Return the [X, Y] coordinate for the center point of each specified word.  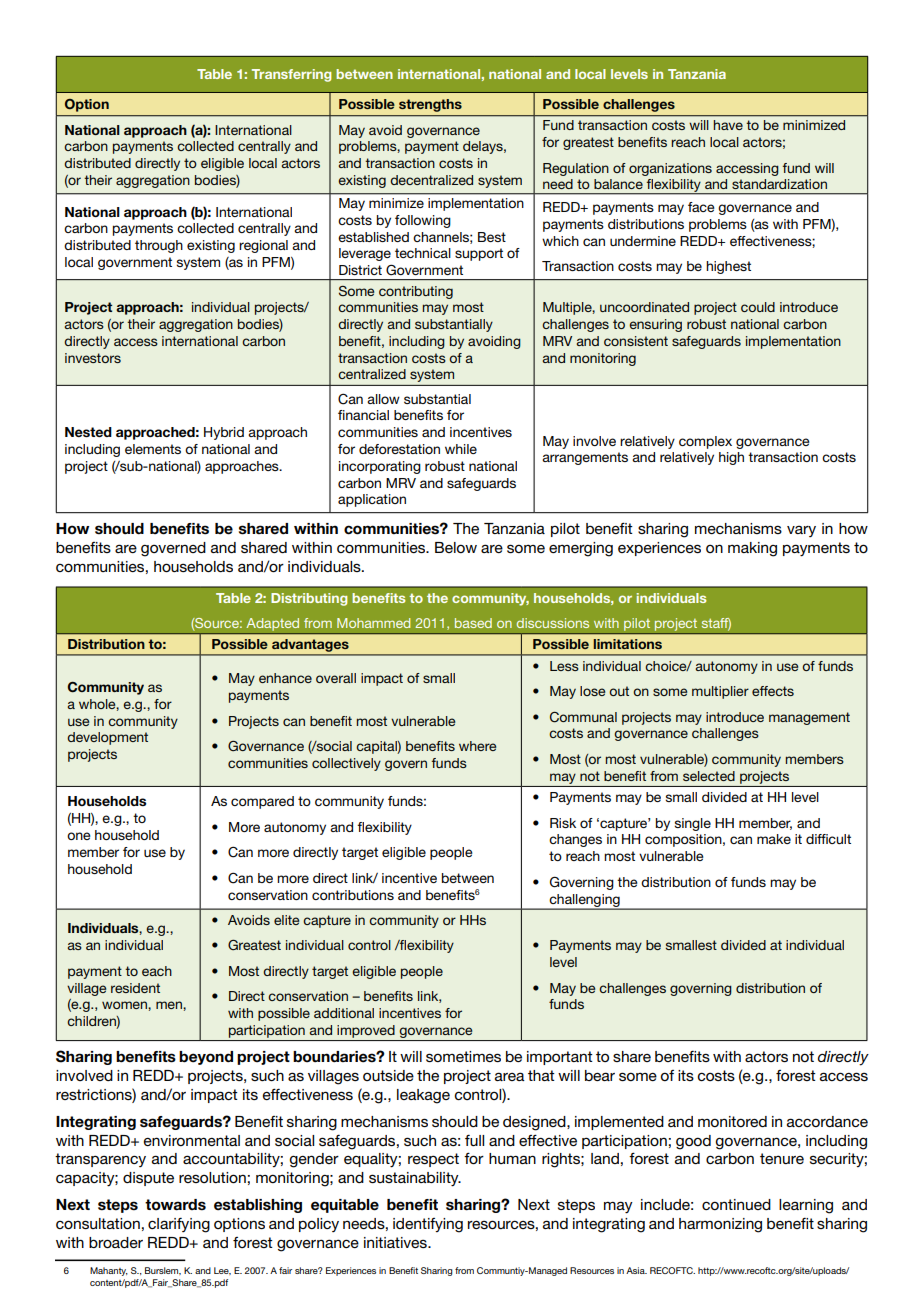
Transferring [291, 75]
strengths [430, 105]
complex [705, 442]
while [461, 449]
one [79, 836]
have [728, 125]
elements [153, 449]
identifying [428, 1225]
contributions [353, 895]
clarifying [179, 1225]
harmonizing [720, 1225]
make [774, 839]
